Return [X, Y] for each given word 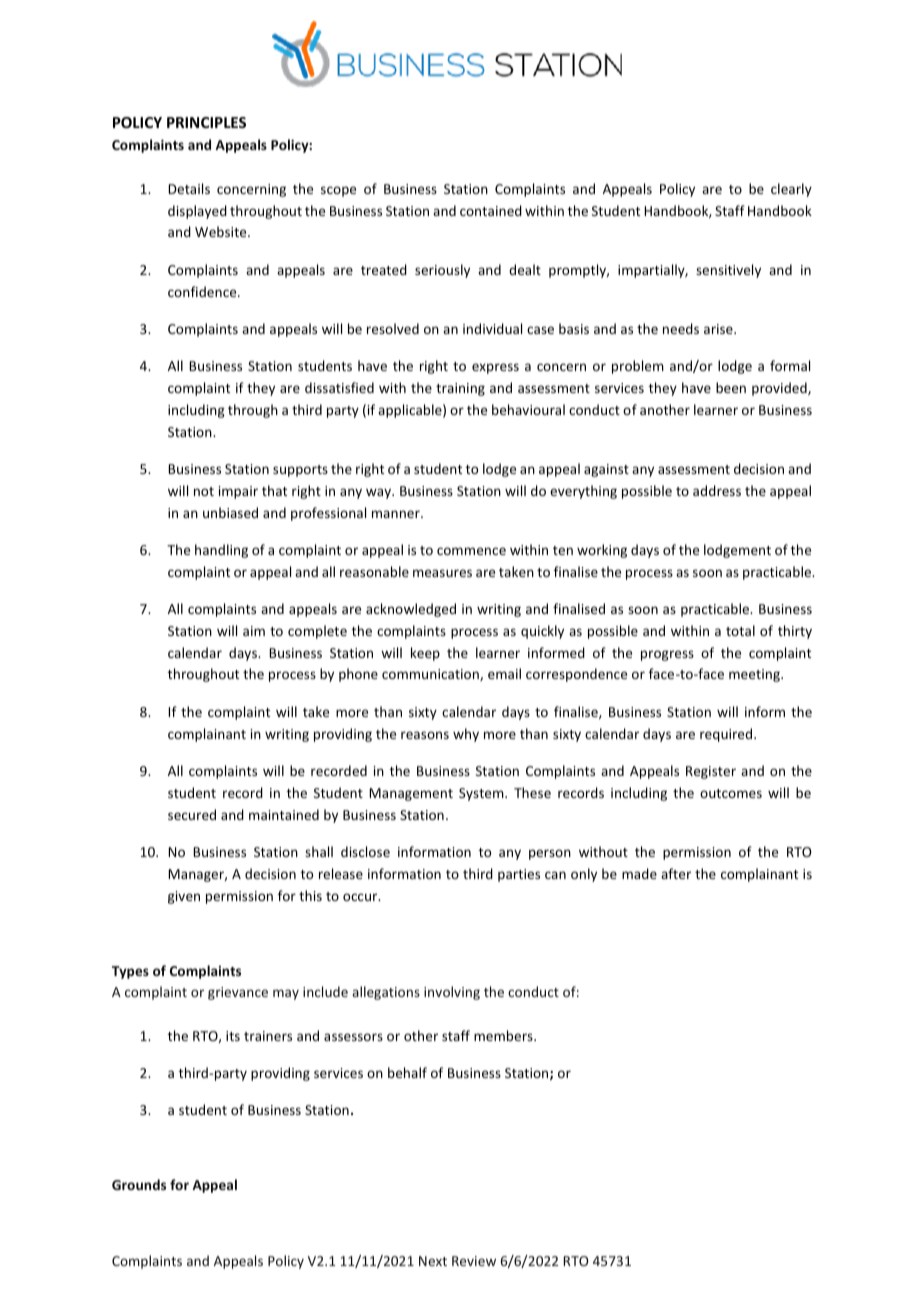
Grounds [139, 1184]
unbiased [230, 512]
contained [491, 210]
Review [474, 1261]
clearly [791, 190]
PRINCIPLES [206, 122]
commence [471, 551]
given [184, 897]
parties [519, 875]
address [717, 490]
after [676, 873]
